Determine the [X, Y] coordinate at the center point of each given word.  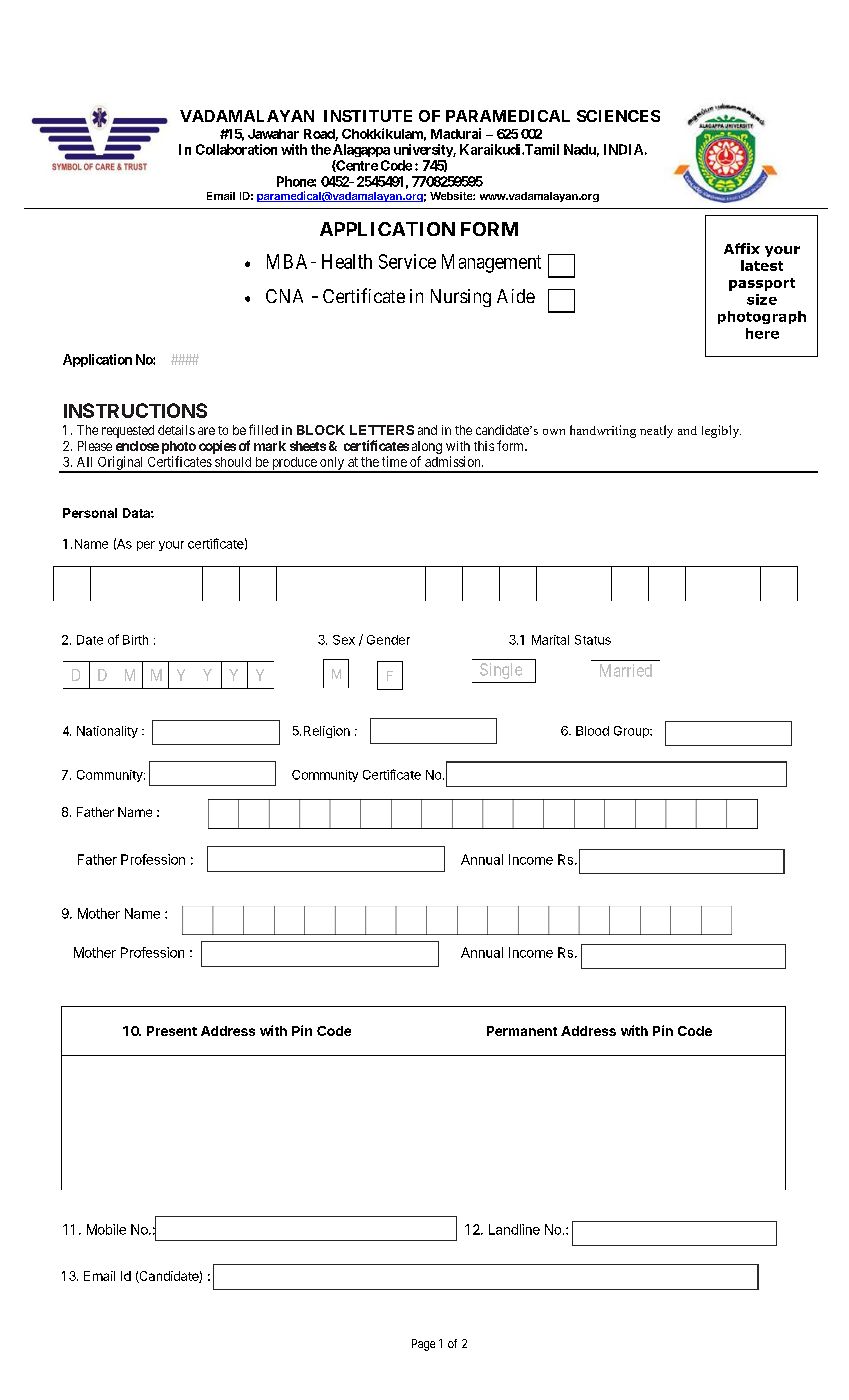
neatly [656, 431]
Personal [90, 513]
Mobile [106, 1229]
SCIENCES [618, 116]
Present [172, 1031]
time [394, 461]
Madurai [456, 133]
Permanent [522, 1031]
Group [632, 732]
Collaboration [236, 149]
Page [423, 1345]
